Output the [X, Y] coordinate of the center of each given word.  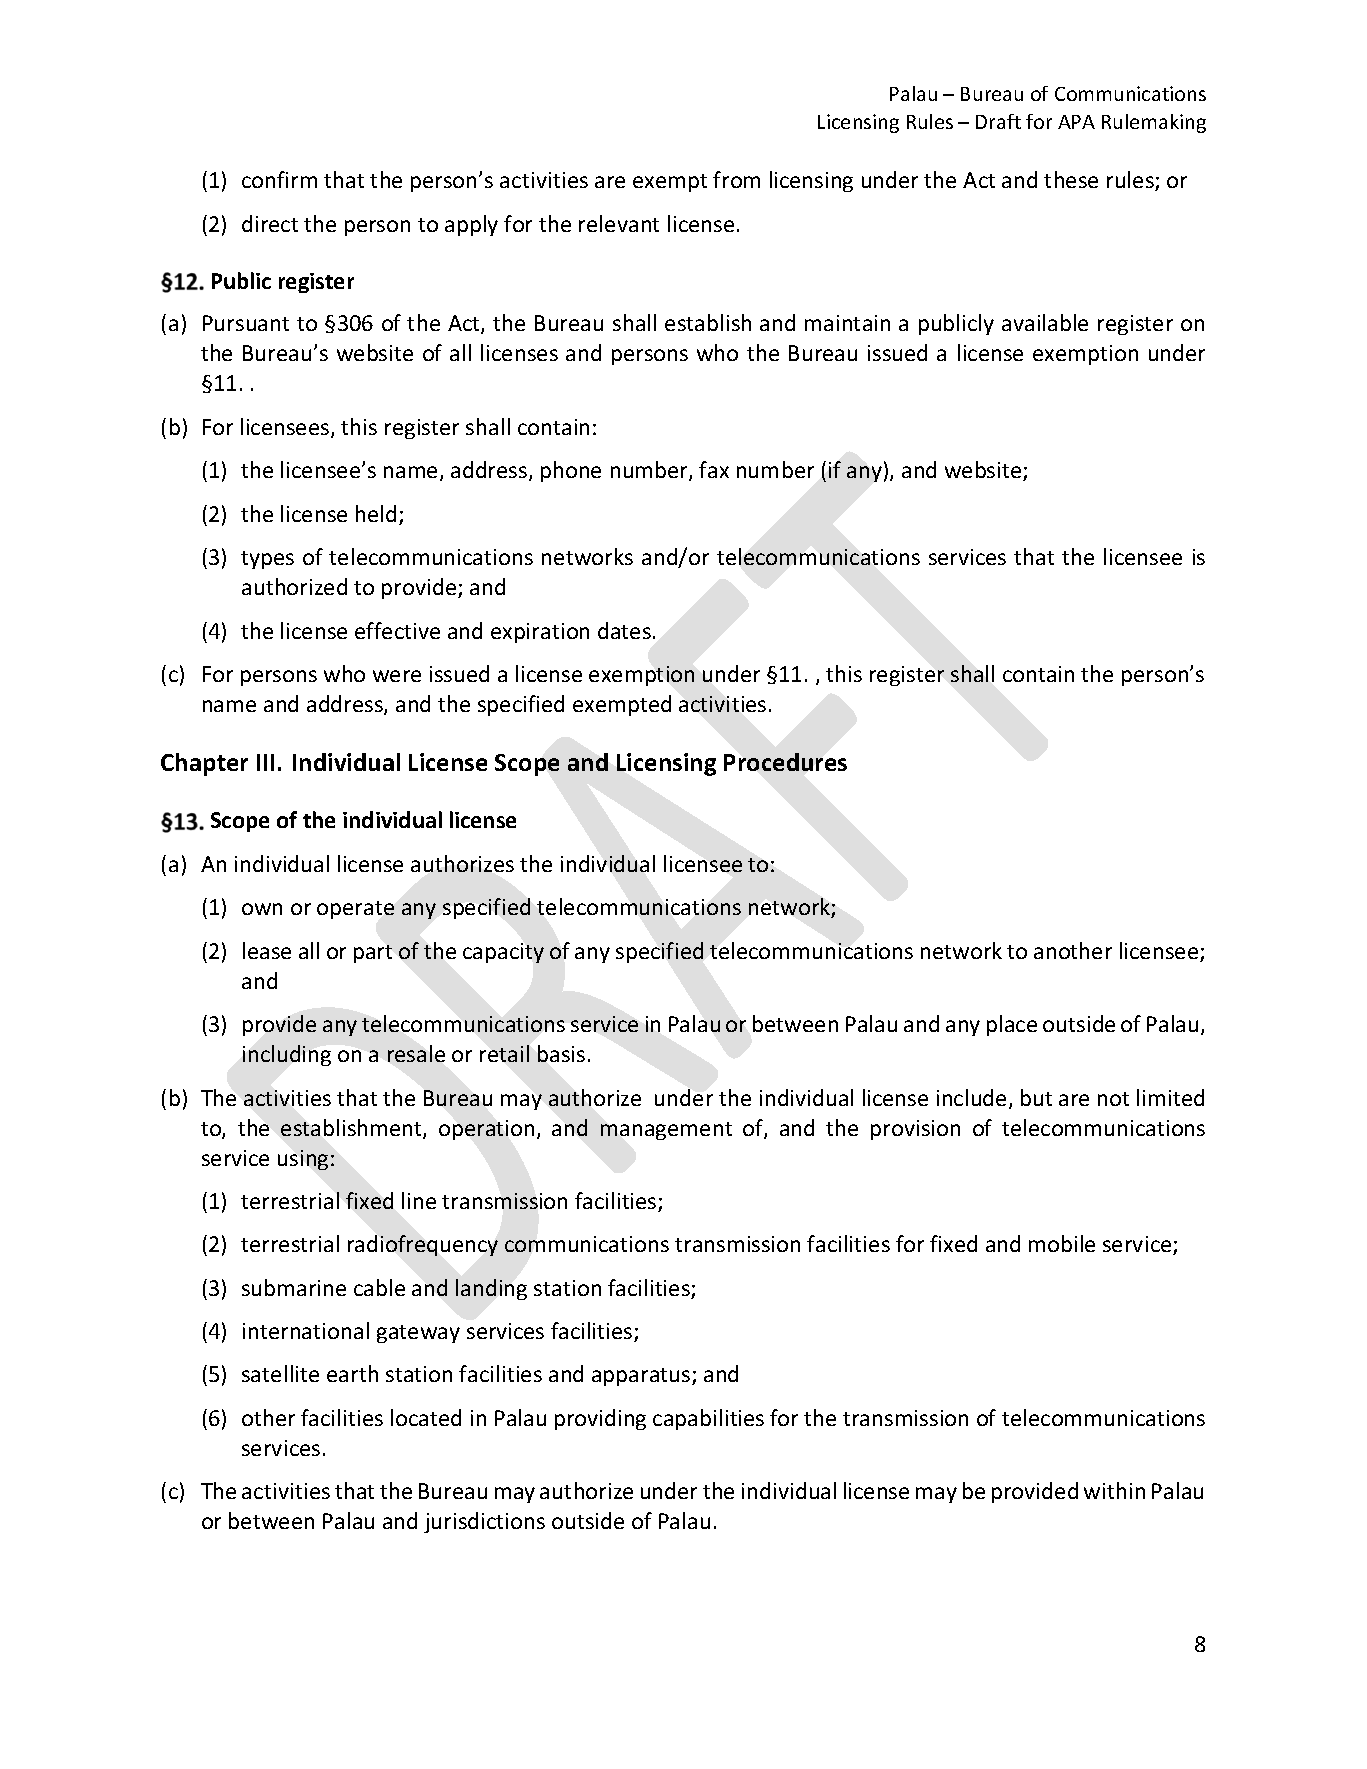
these [1071, 179]
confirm [279, 179]
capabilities [708, 1419]
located [426, 1417]
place [1012, 1025]
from [736, 179]
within [1114, 1490]
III [265, 762]
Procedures [785, 762]
